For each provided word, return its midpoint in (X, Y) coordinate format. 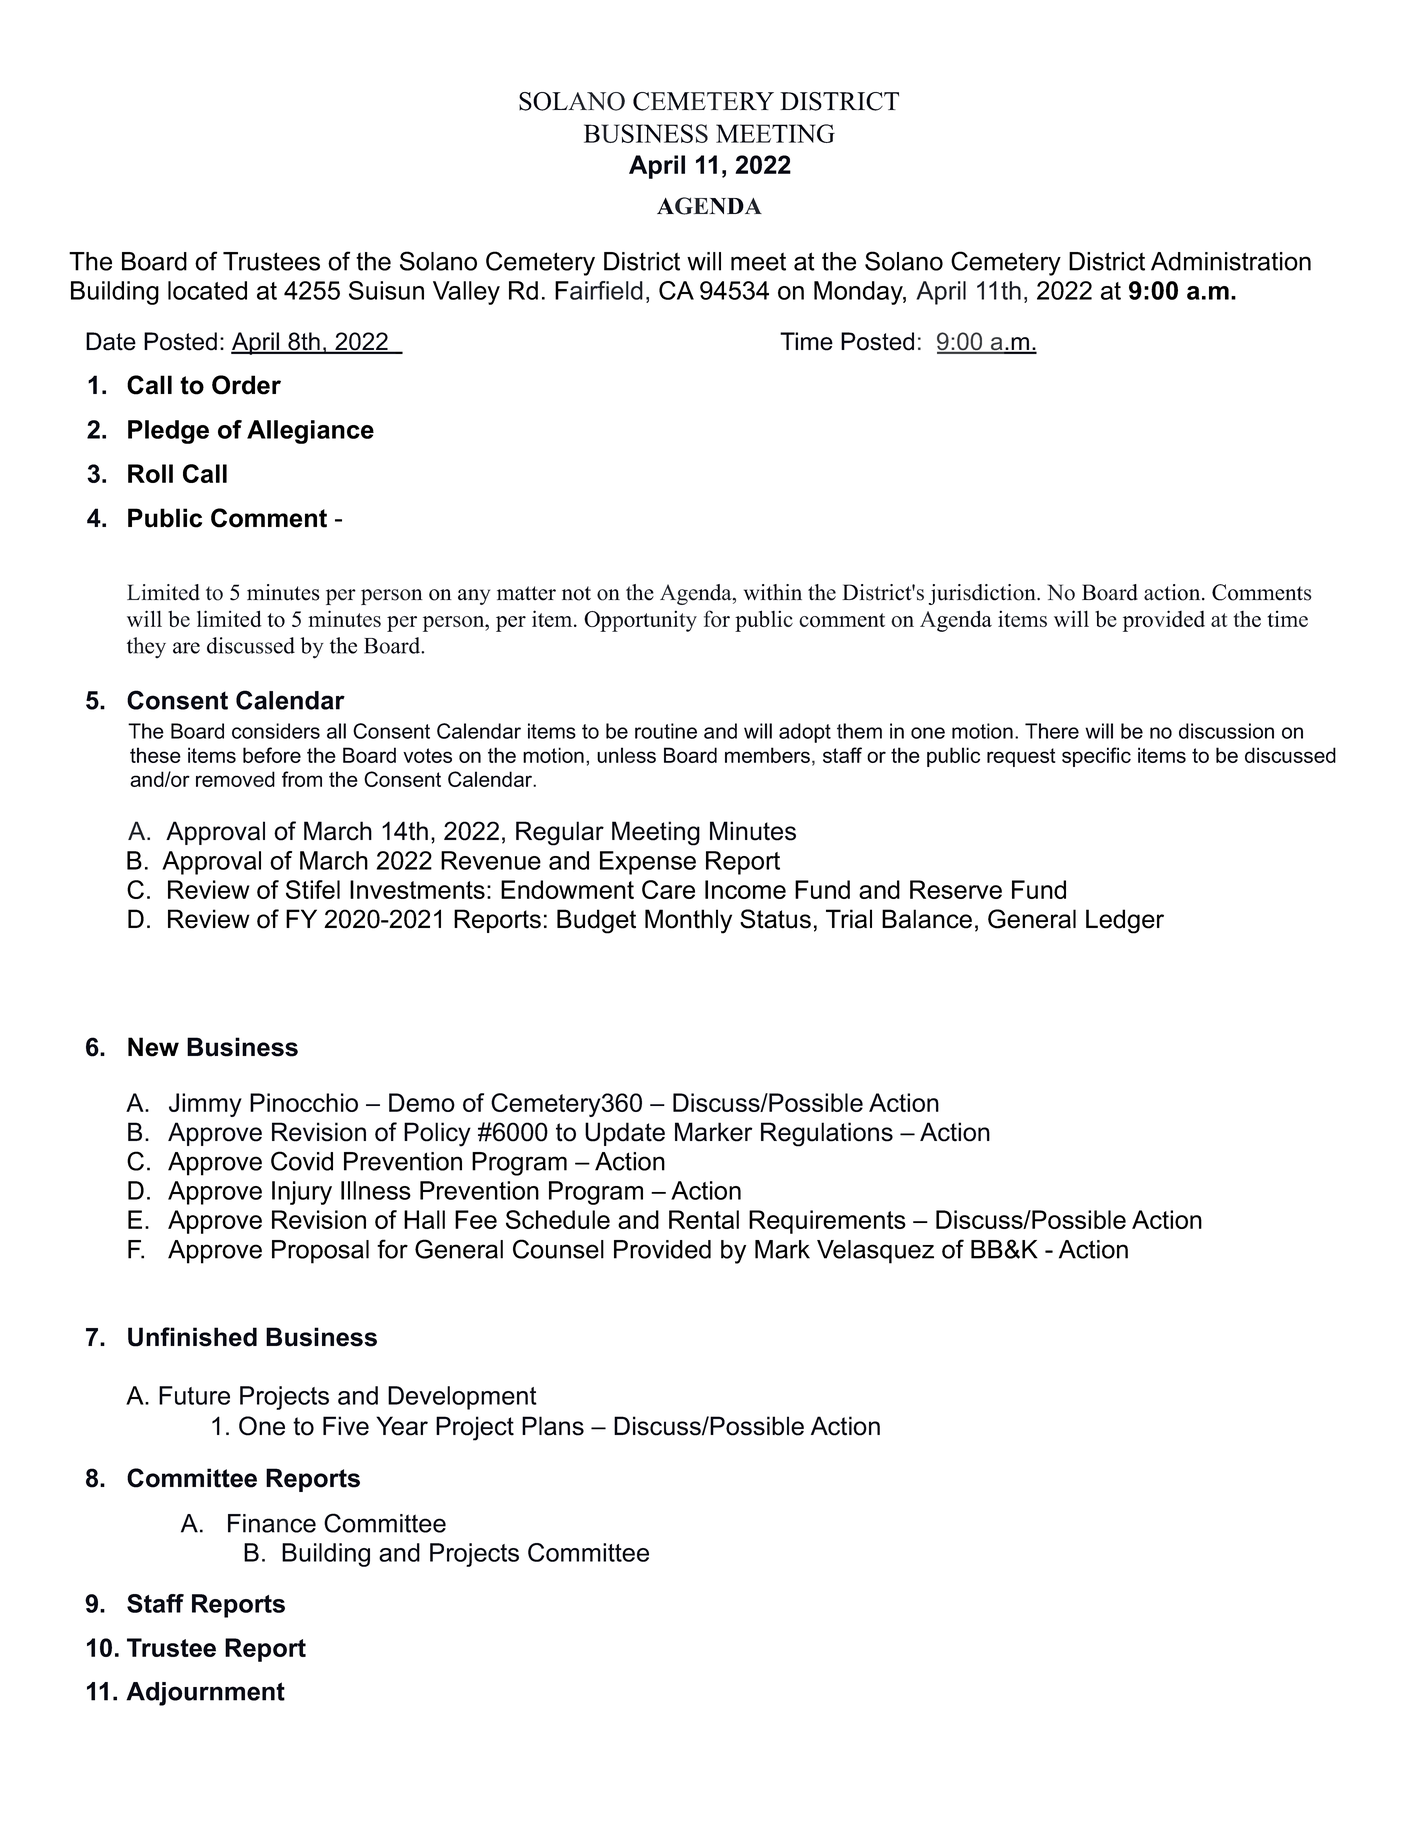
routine (666, 731)
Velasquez (875, 1252)
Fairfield (599, 290)
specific (1096, 757)
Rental (704, 1219)
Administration (1231, 261)
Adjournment (205, 1694)
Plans (553, 1426)
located (207, 290)
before (272, 755)
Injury (302, 1193)
